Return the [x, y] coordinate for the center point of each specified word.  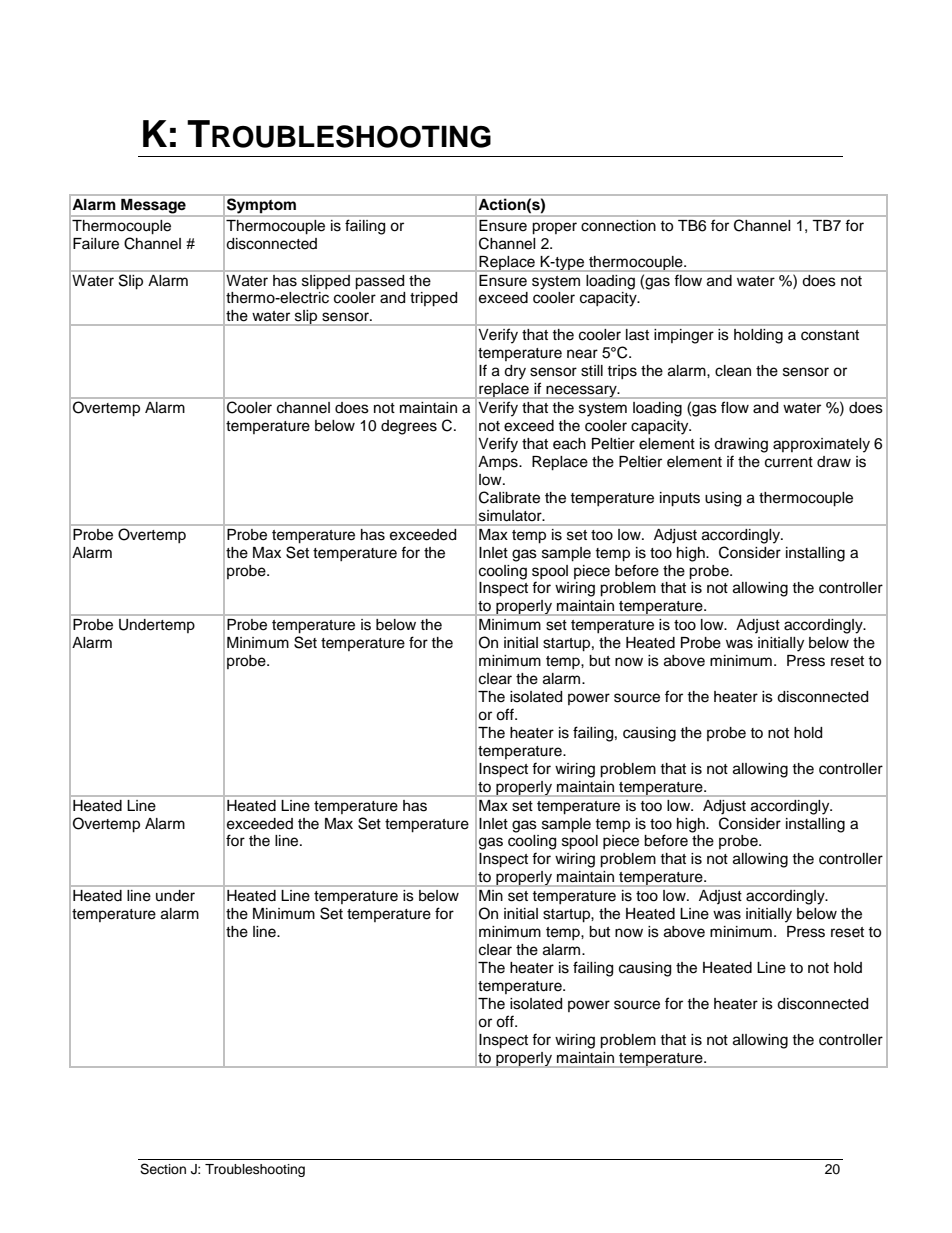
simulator [511, 516]
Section [163, 1169]
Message [153, 206]
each [569, 444]
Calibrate [509, 497]
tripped [433, 299]
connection [618, 225]
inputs [680, 499]
